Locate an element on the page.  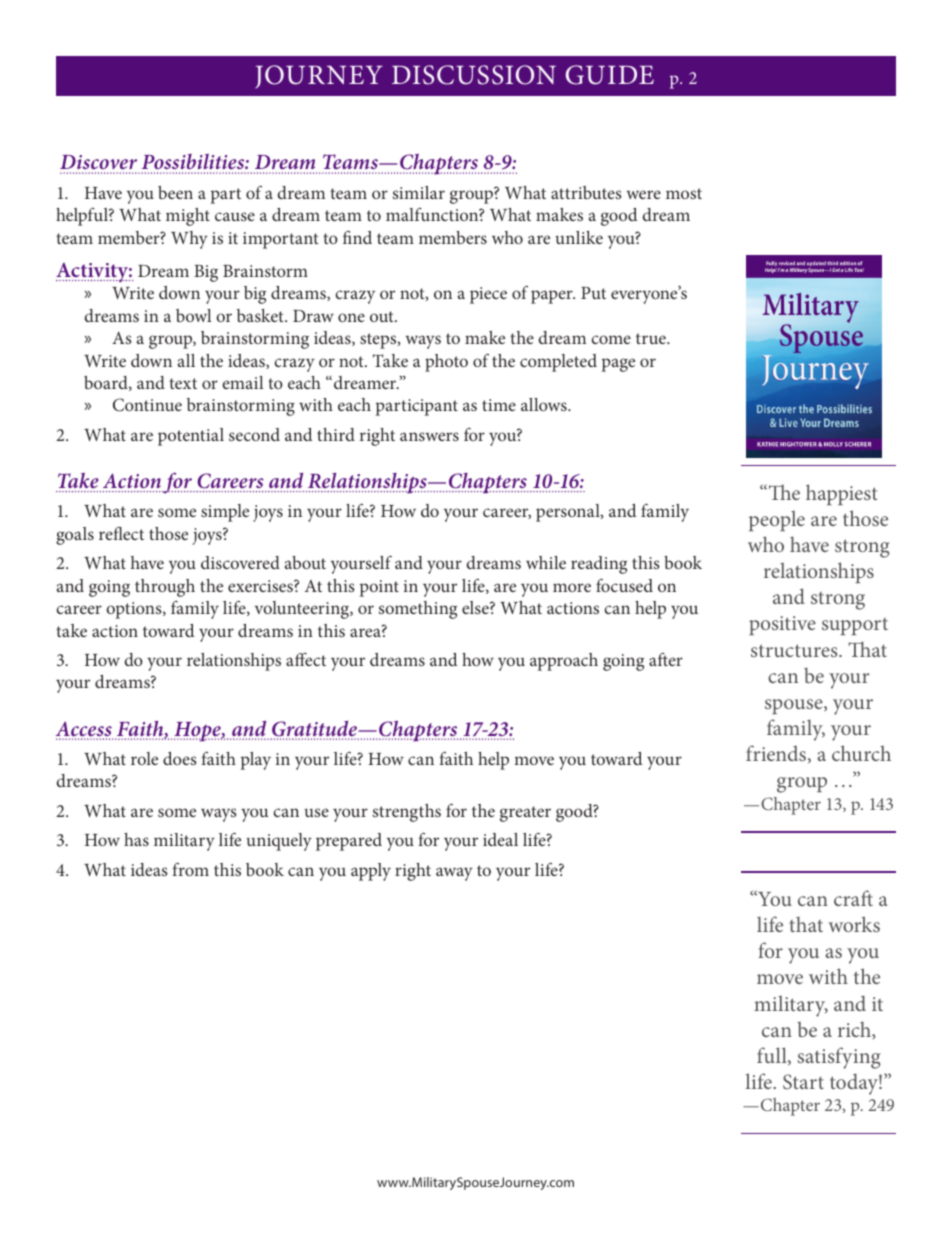
happiest is located at coordinates (842, 494).
